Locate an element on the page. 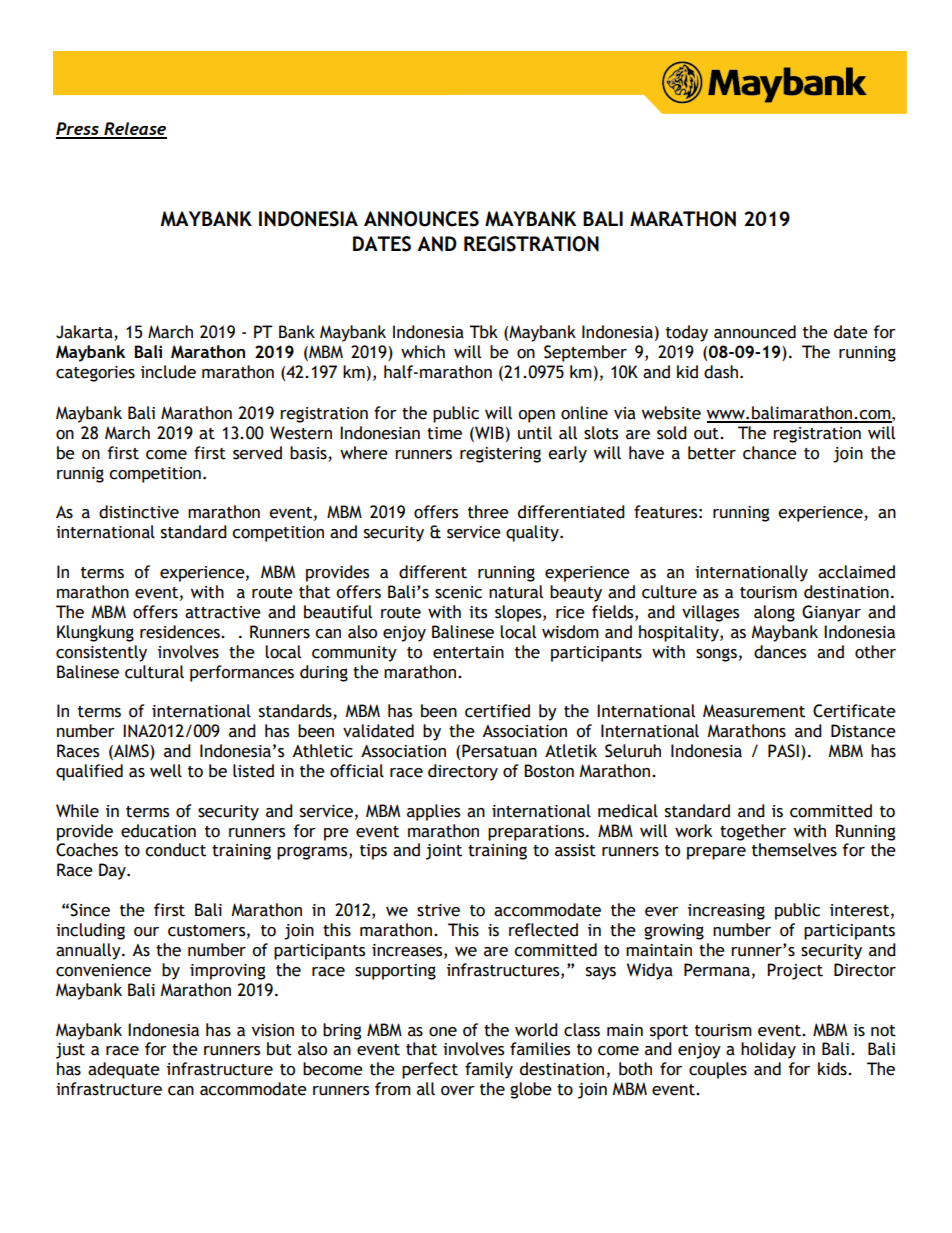 The width and height of the image is (952, 1233). ANNOUNCES is located at coordinates (421, 219).
